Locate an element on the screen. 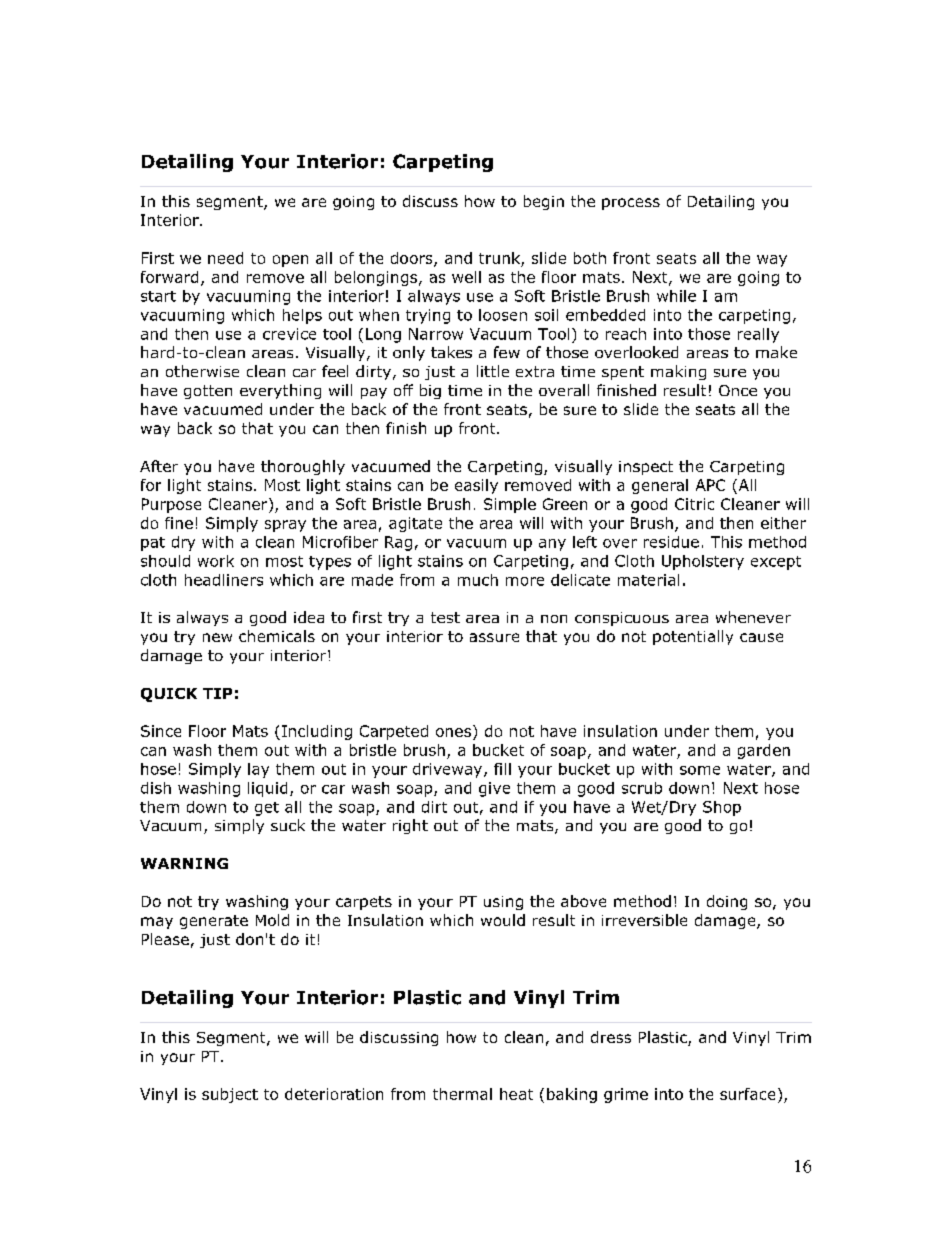 Image resolution: width=952 pixels, height=1233 pixels. test is located at coordinates (445, 617).
